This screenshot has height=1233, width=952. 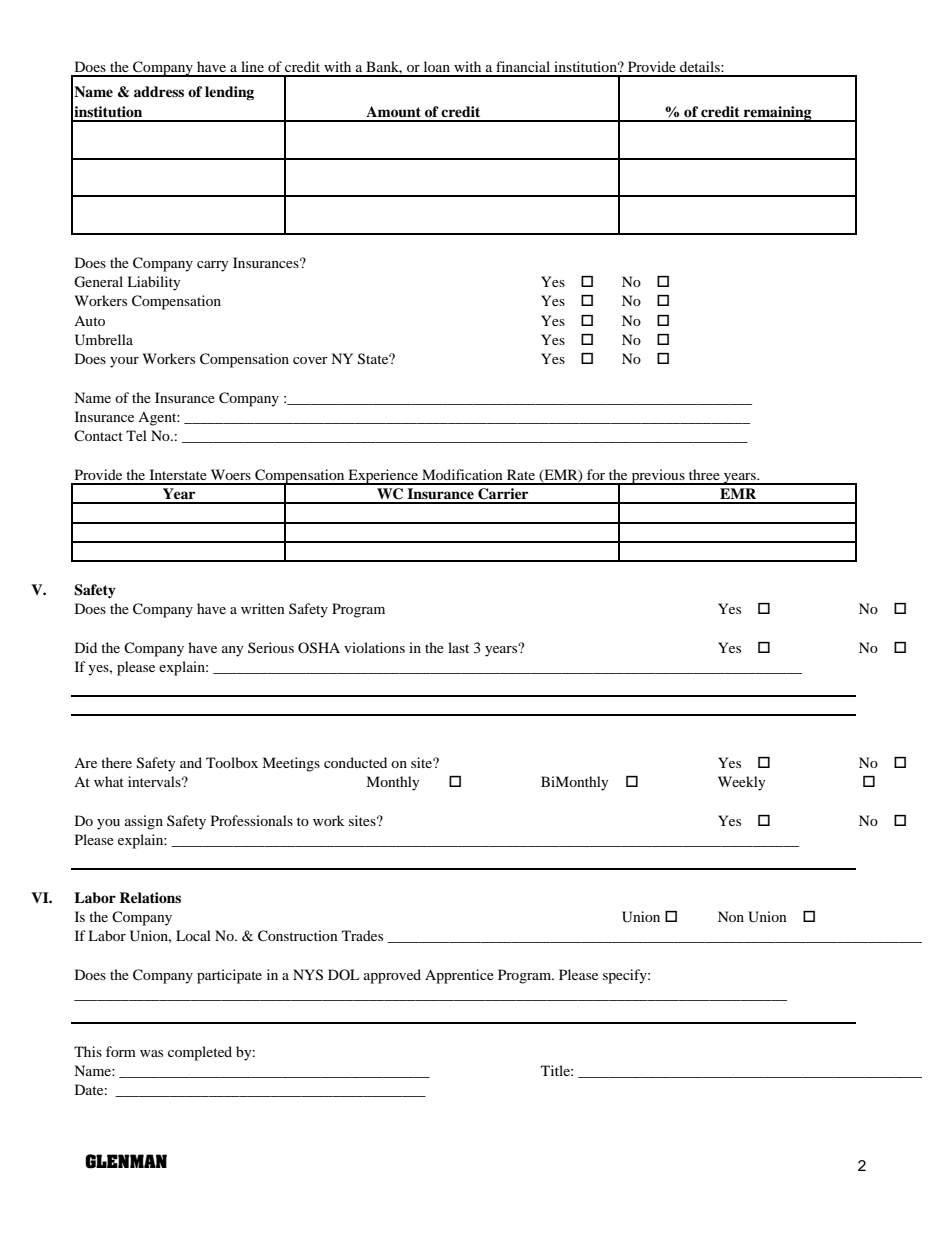 What do you see at coordinates (459, 976) in the screenshot?
I see `Apprentice` at bounding box center [459, 976].
